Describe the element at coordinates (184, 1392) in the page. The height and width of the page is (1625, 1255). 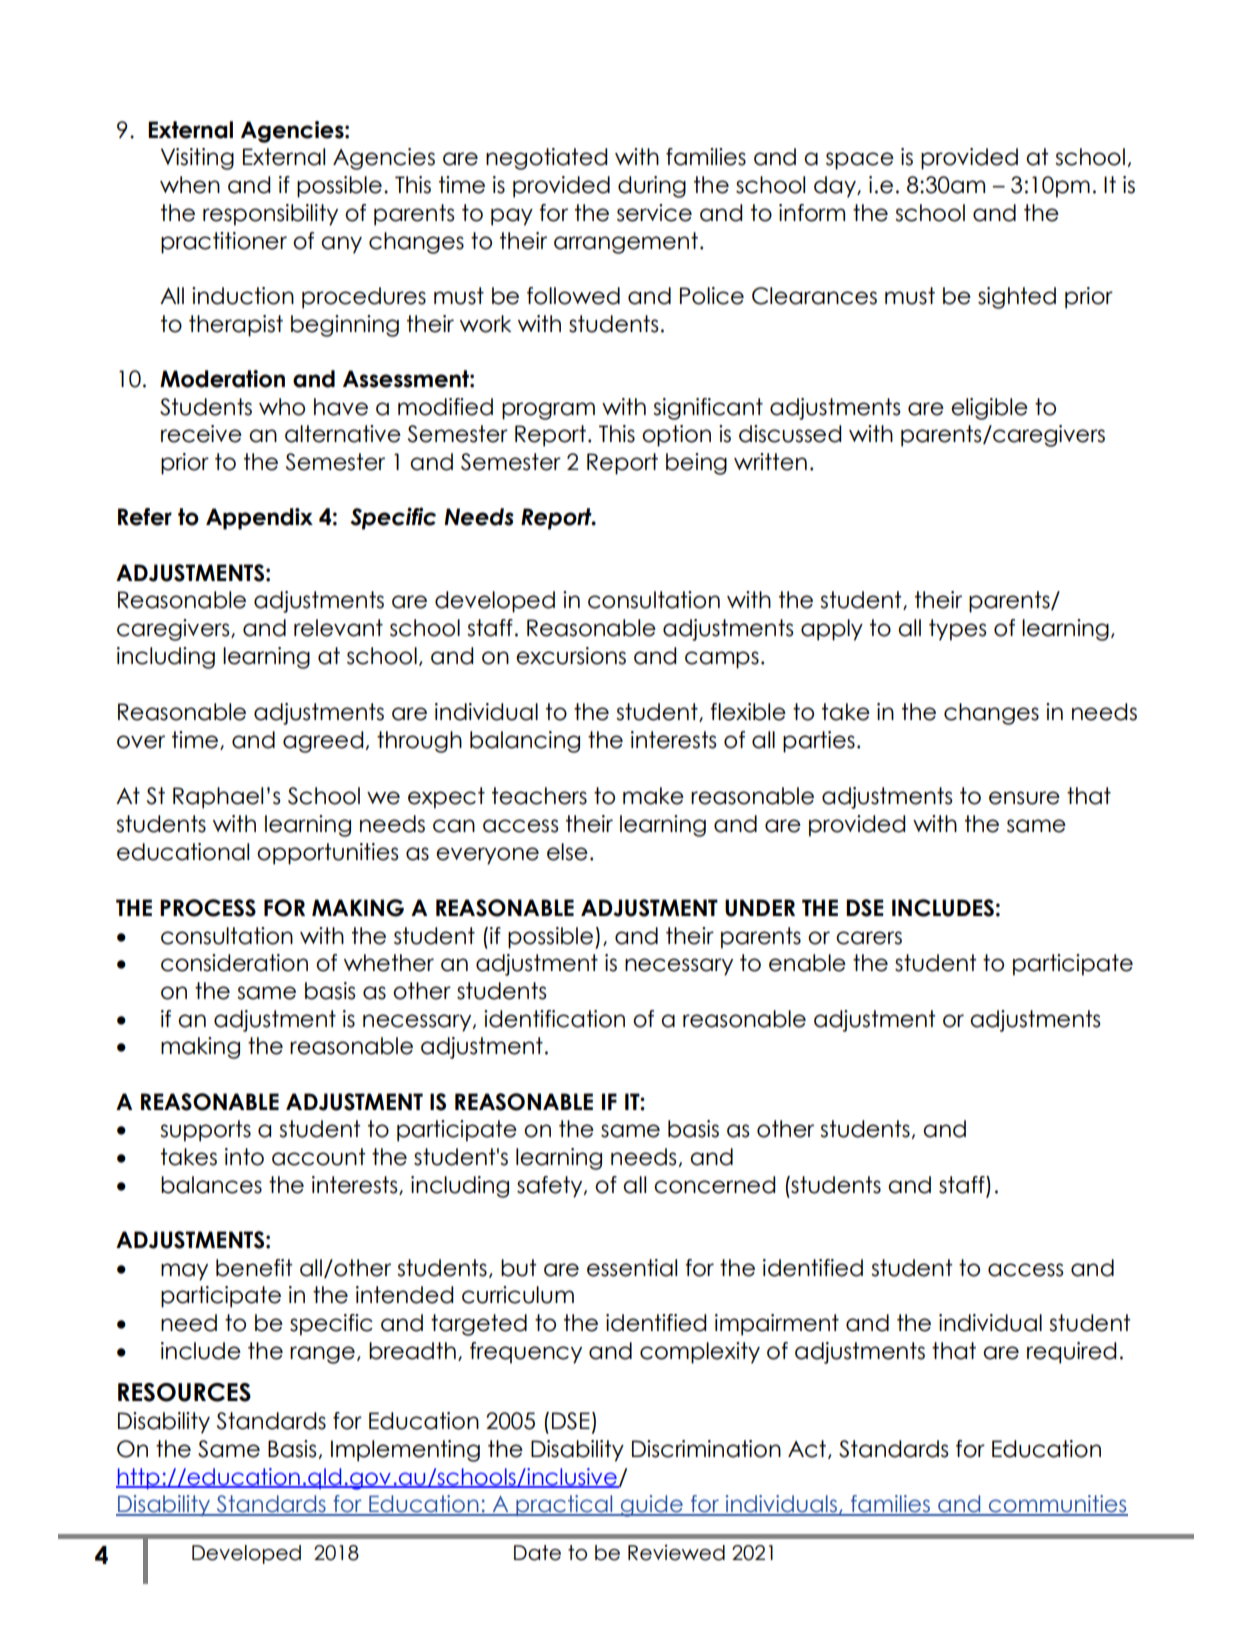
I see `RESOURCES` at that location.
